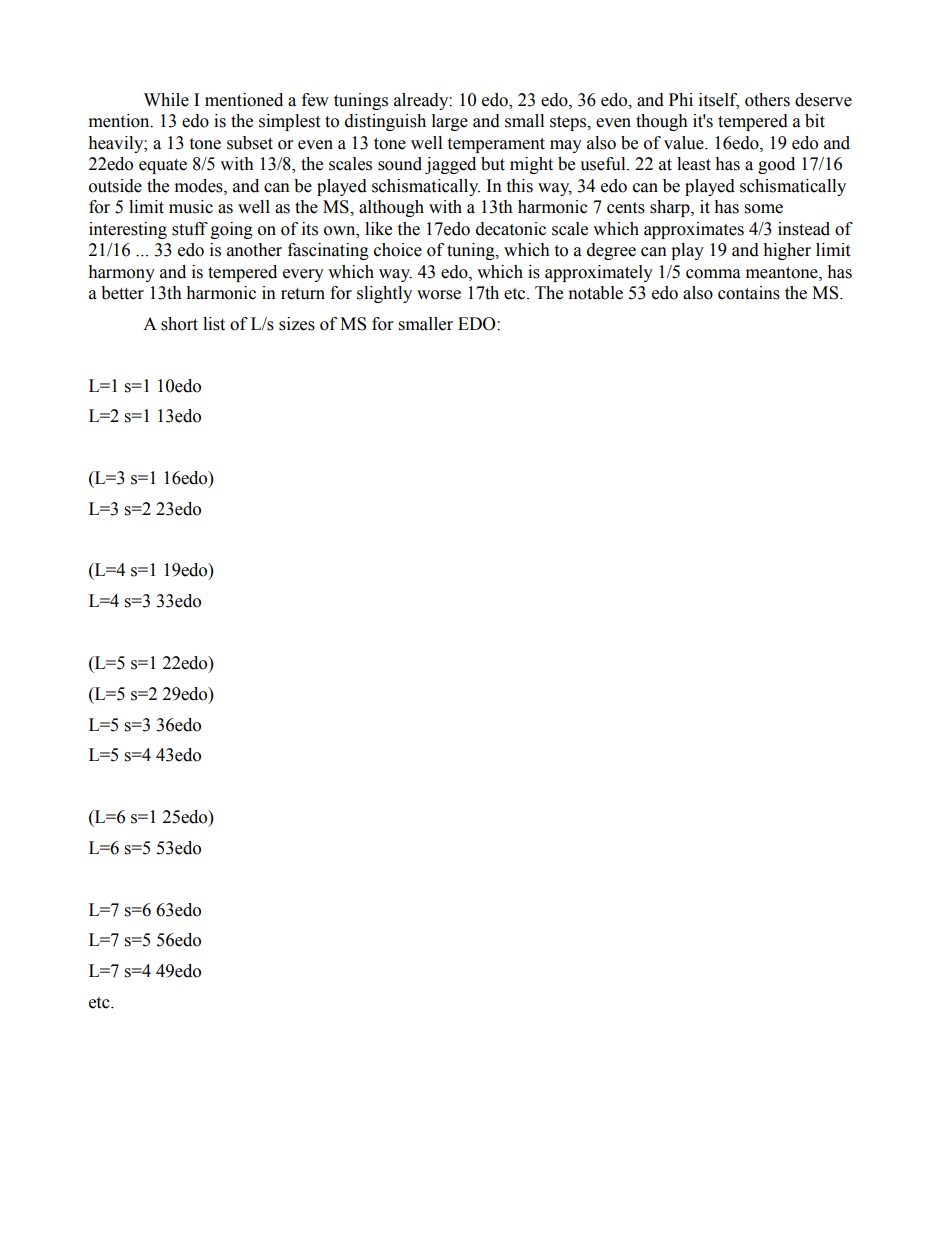 Image resolution: width=952 pixels, height=1233 pixels. Describe the element at coordinates (694, 164) in the page. I see `least` at that location.
